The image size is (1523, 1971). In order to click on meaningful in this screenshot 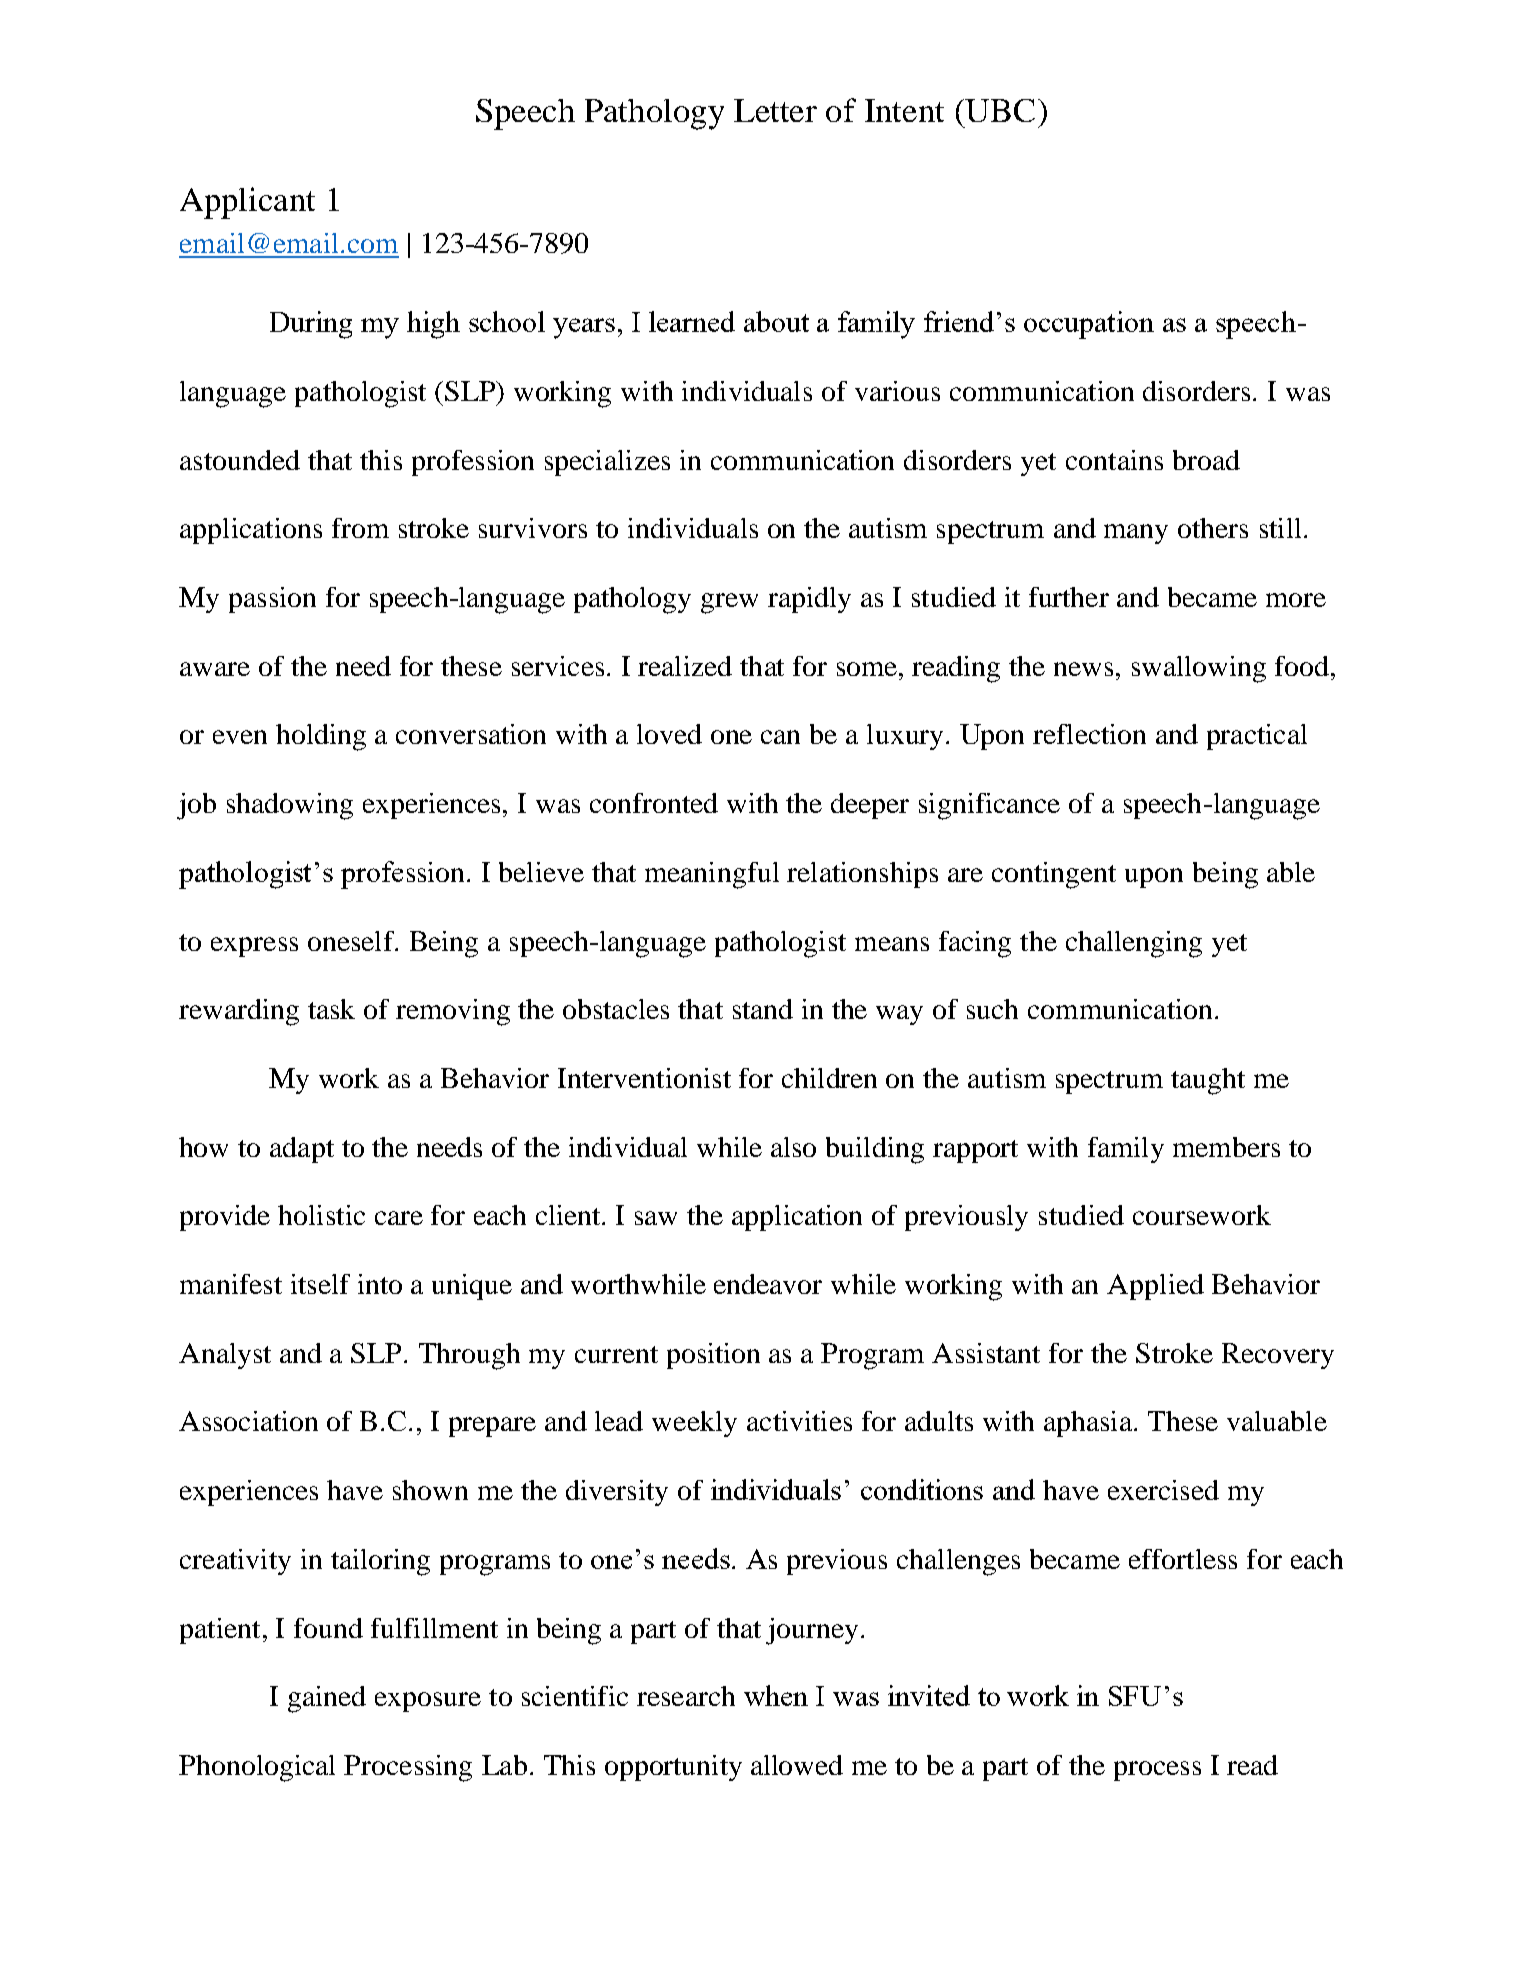, I will do `click(712, 875)`.
